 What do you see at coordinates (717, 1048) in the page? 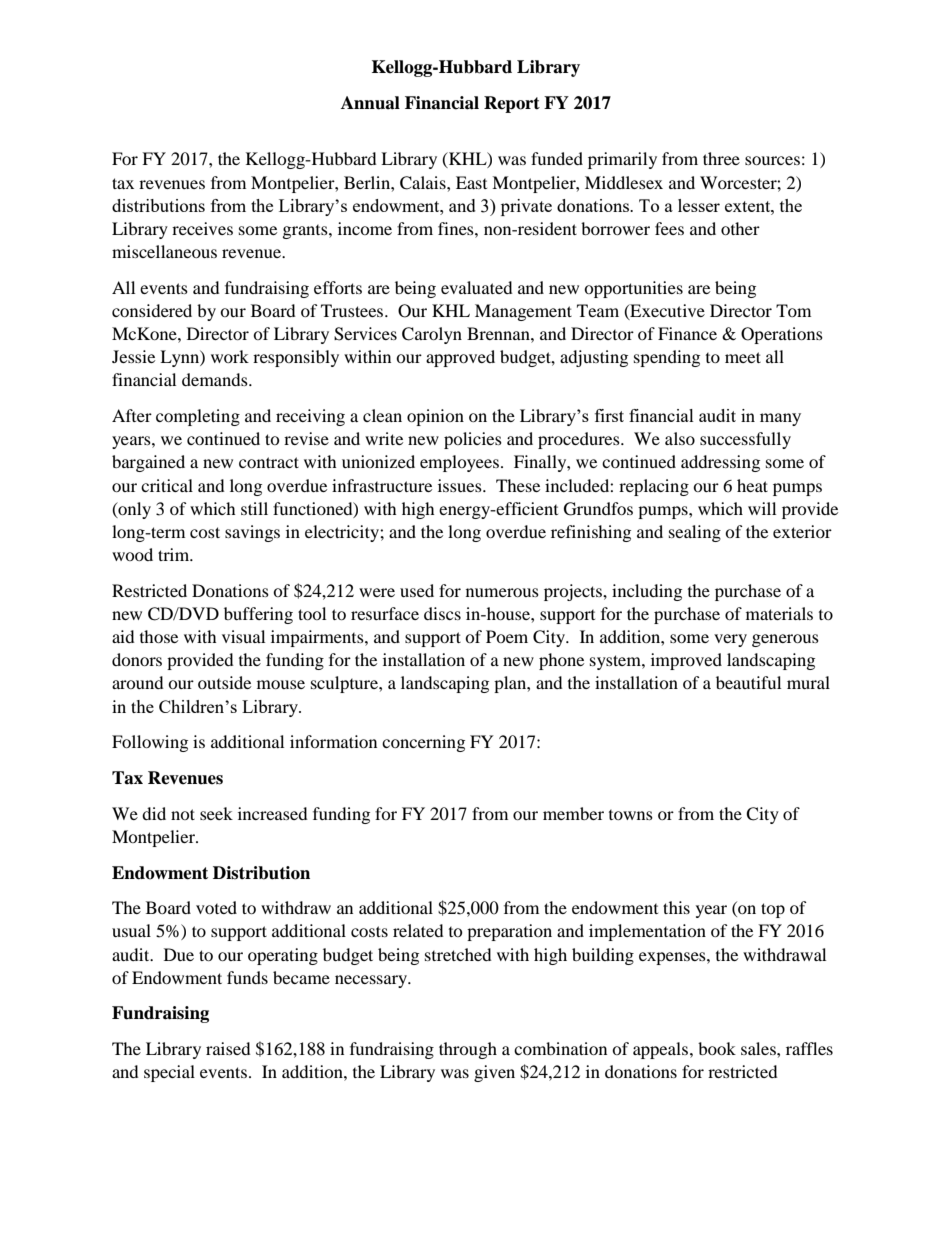
I see `book` at bounding box center [717, 1048].
